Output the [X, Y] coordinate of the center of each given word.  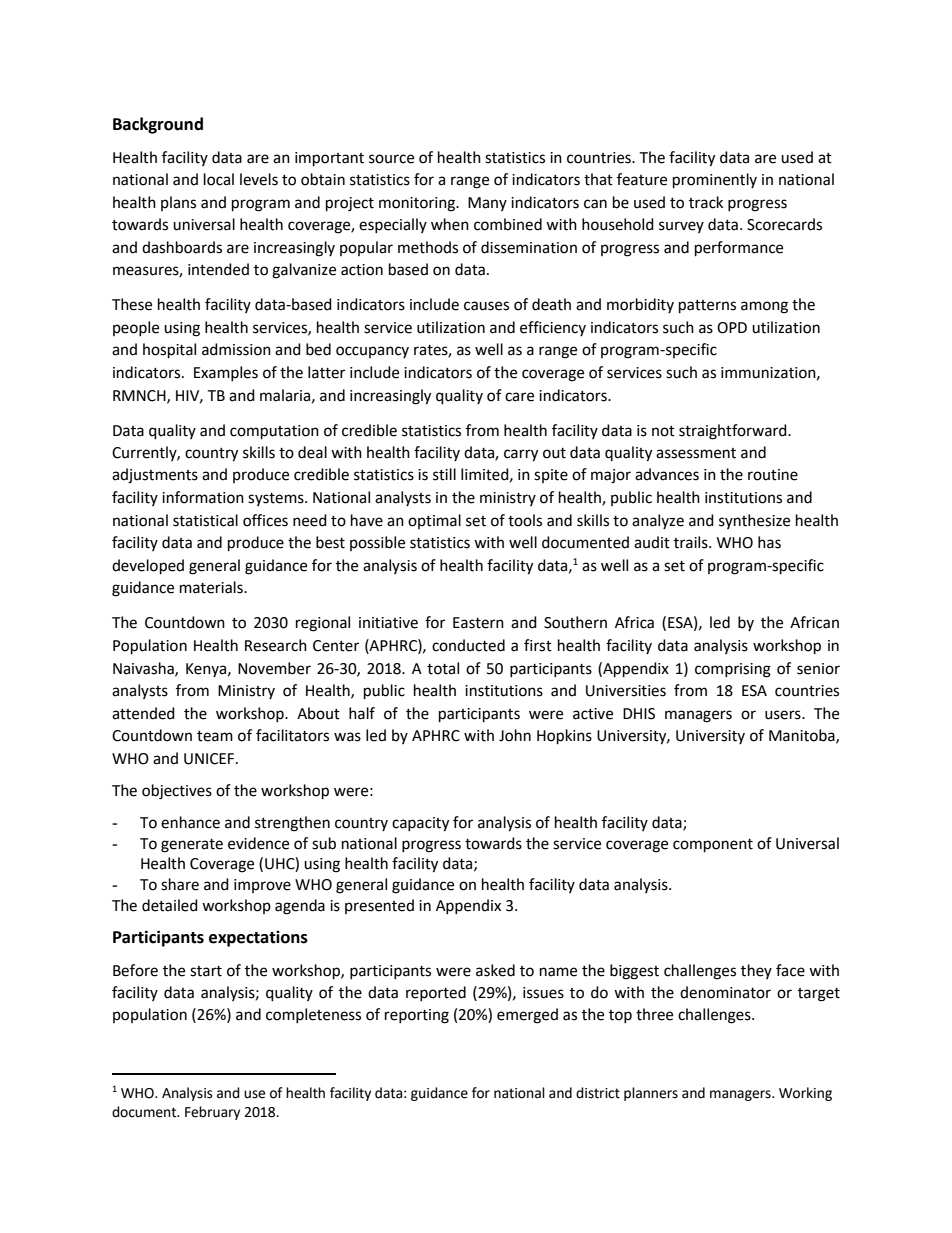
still [444, 474]
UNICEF [210, 759]
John [515, 735]
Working [805, 1094]
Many [487, 204]
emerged [527, 1016]
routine [773, 475]
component [713, 846]
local [219, 179]
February [212, 1113]
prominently [715, 181]
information [203, 497]
